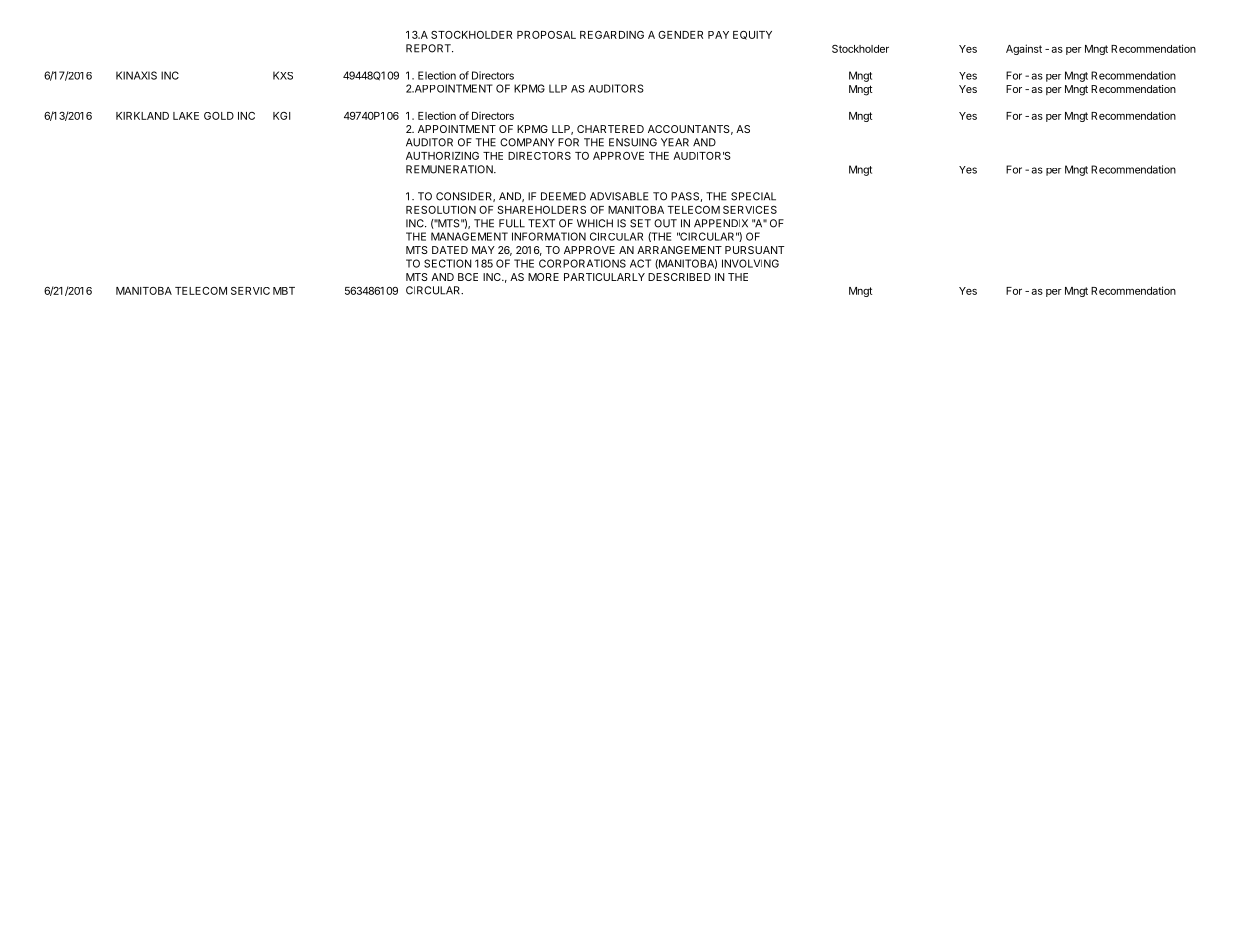 Image resolution: width=1233 pixels, height=952 pixels. I want to click on SPECIAL, so click(753, 196).
